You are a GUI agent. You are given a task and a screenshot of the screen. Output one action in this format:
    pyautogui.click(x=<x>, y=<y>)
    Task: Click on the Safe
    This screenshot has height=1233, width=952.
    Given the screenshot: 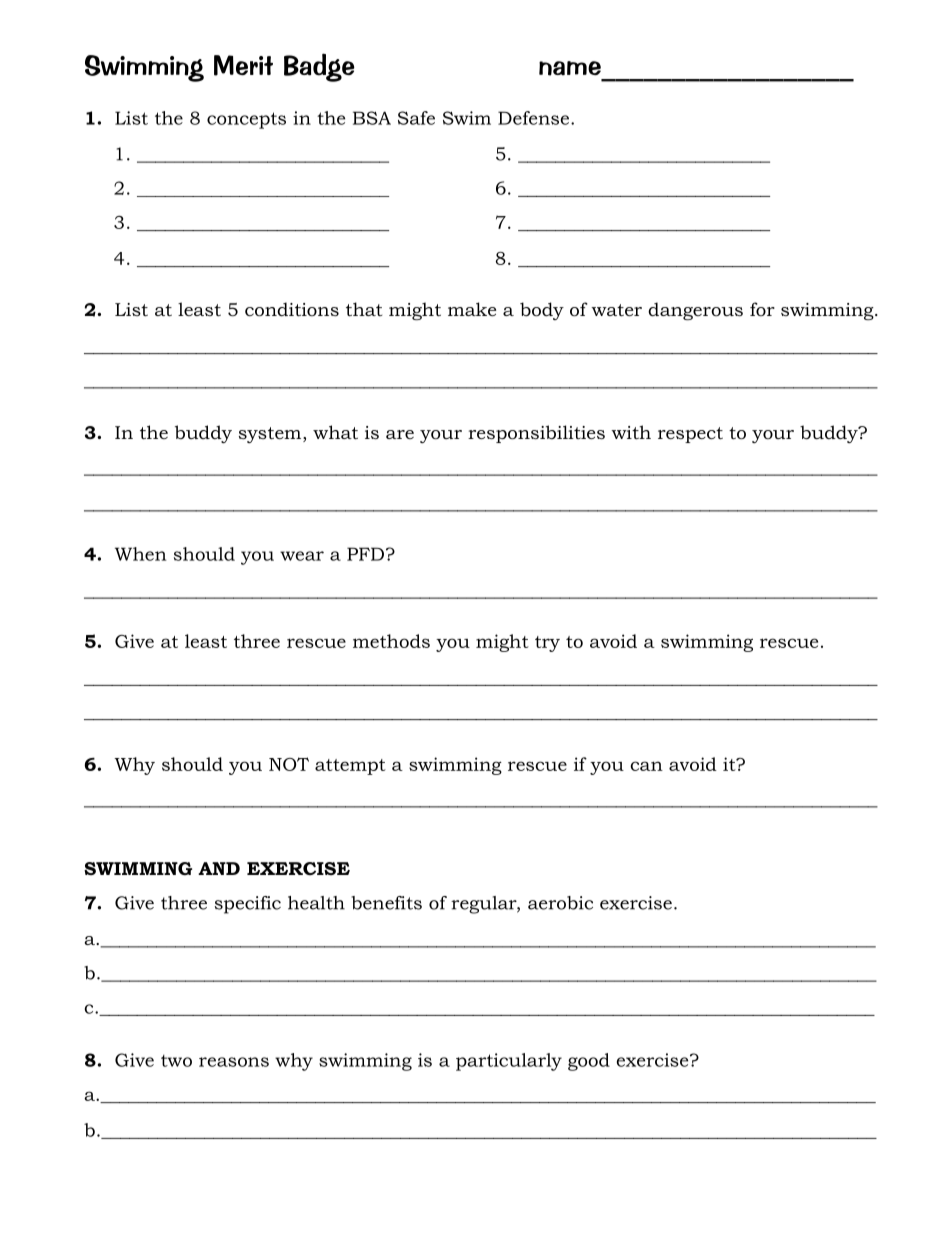 What is the action you would take?
    pyautogui.click(x=416, y=118)
